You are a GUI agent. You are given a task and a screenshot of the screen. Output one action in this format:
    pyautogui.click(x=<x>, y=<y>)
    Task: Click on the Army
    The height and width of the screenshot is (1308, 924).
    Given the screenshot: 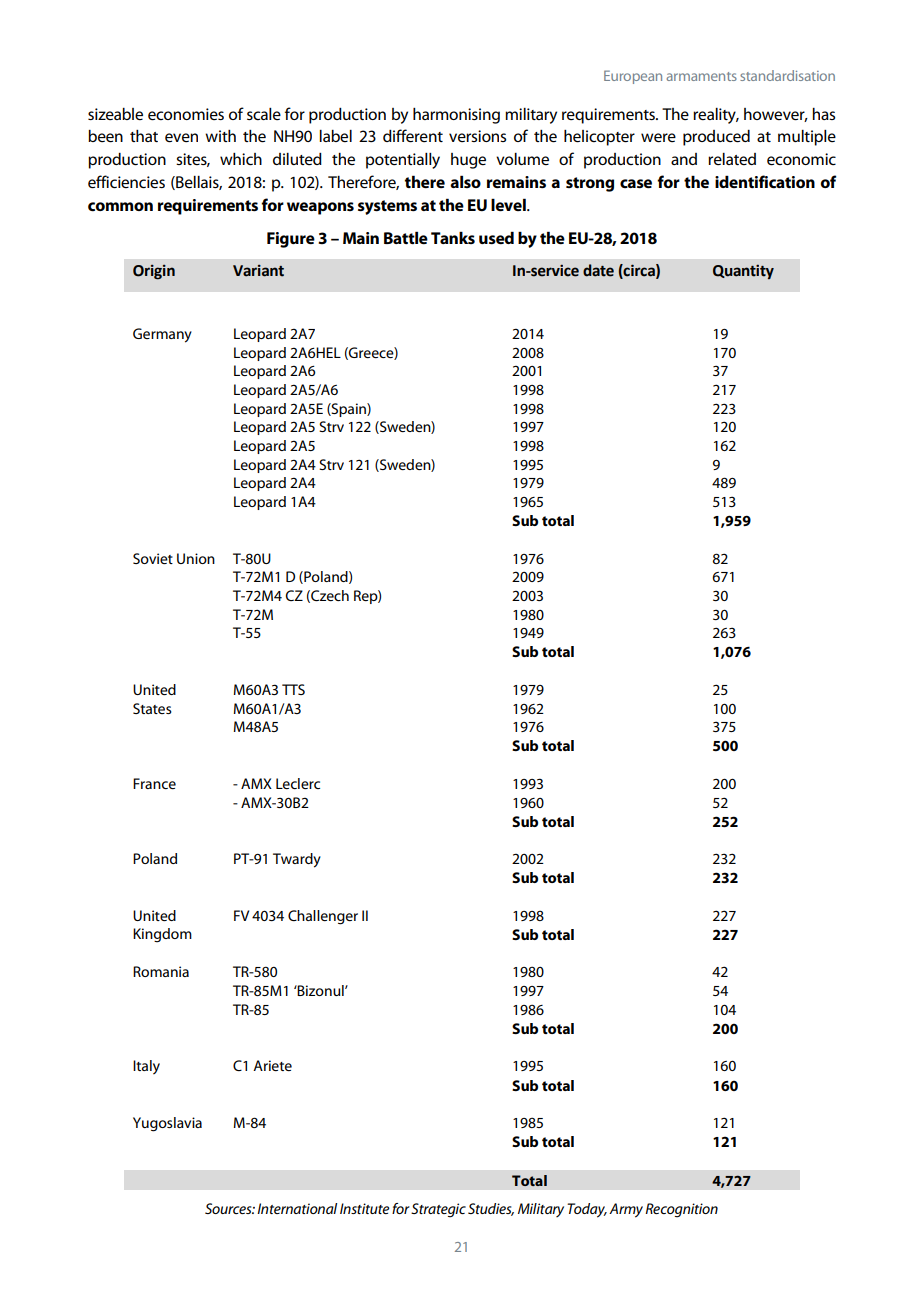 What is the action you would take?
    pyautogui.click(x=626, y=1210)
